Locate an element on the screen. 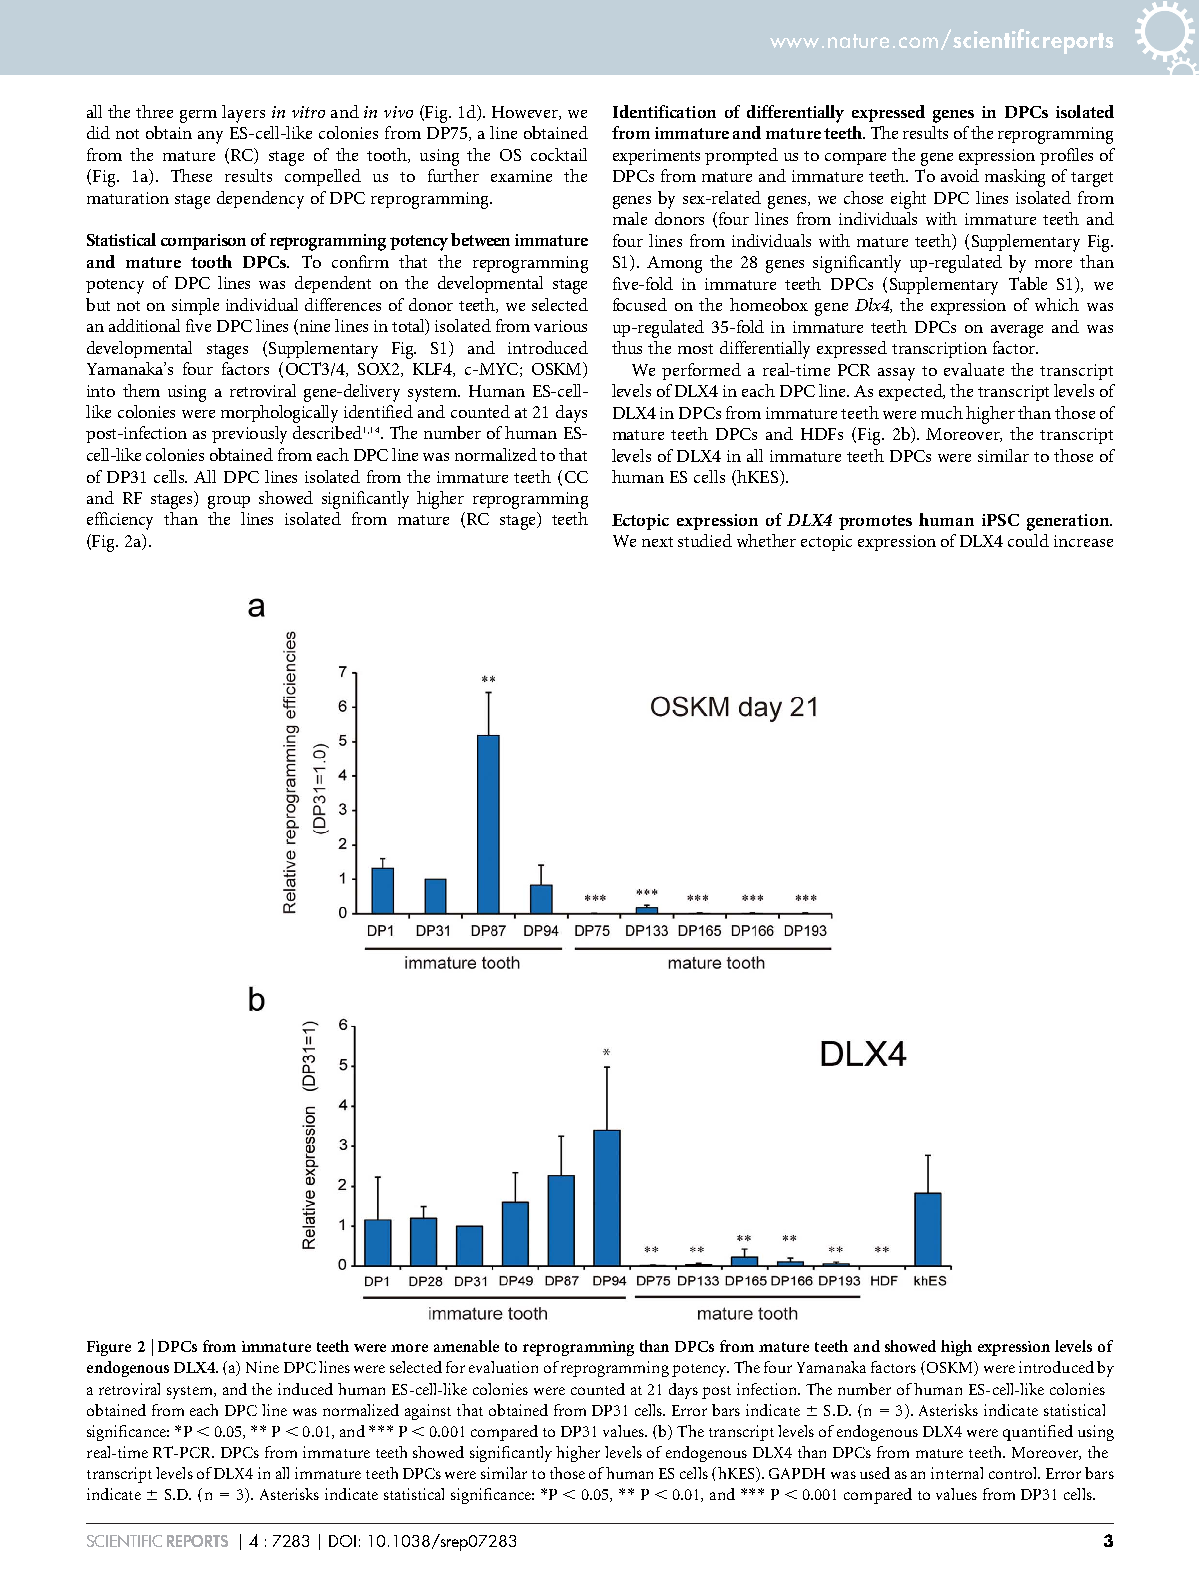 The width and height of the screenshot is (1199, 1576). avoid is located at coordinates (960, 175).
